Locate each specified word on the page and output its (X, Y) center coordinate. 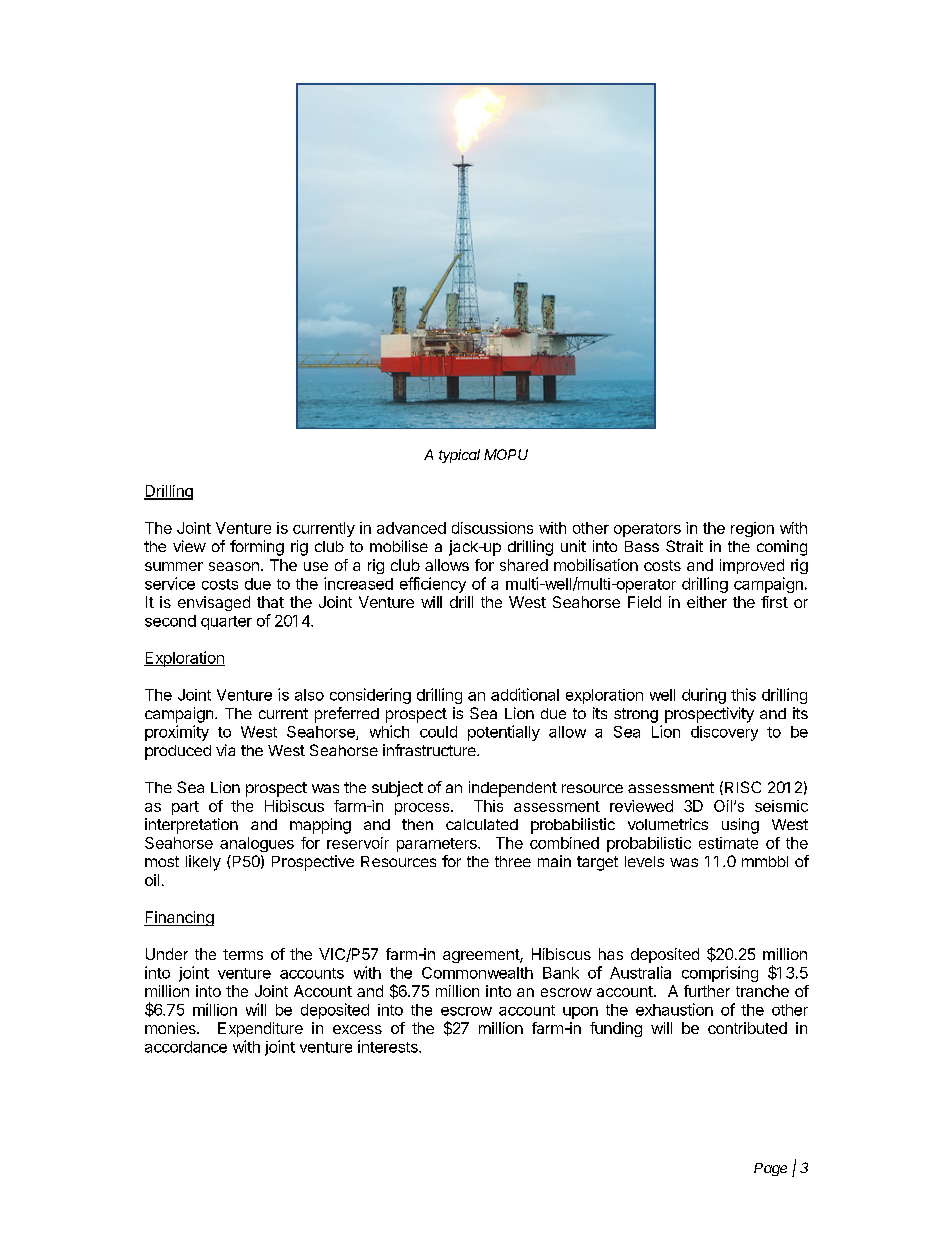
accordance (186, 1047)
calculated (482, 824)
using (740, 826)
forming (257, 548)
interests (389, 1046)
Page (770, 1169)
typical (459, 456)
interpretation (191, 826)
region (752, 529)
